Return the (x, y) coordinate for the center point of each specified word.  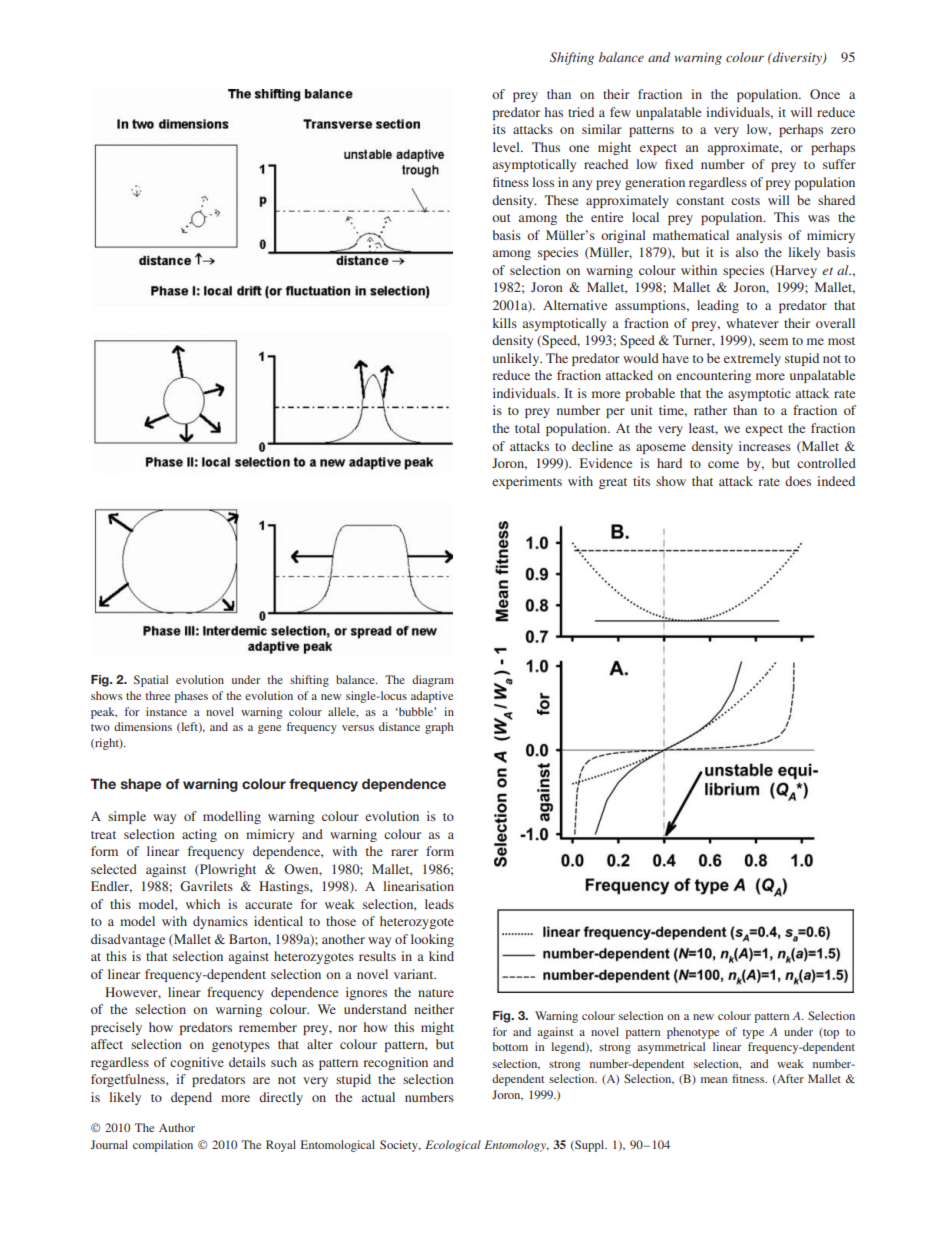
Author (177, 1127)
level (507, 147)
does (798, 481)
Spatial (151, 681)
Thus (546, 147)
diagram (433, 681)
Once (825, 94)
